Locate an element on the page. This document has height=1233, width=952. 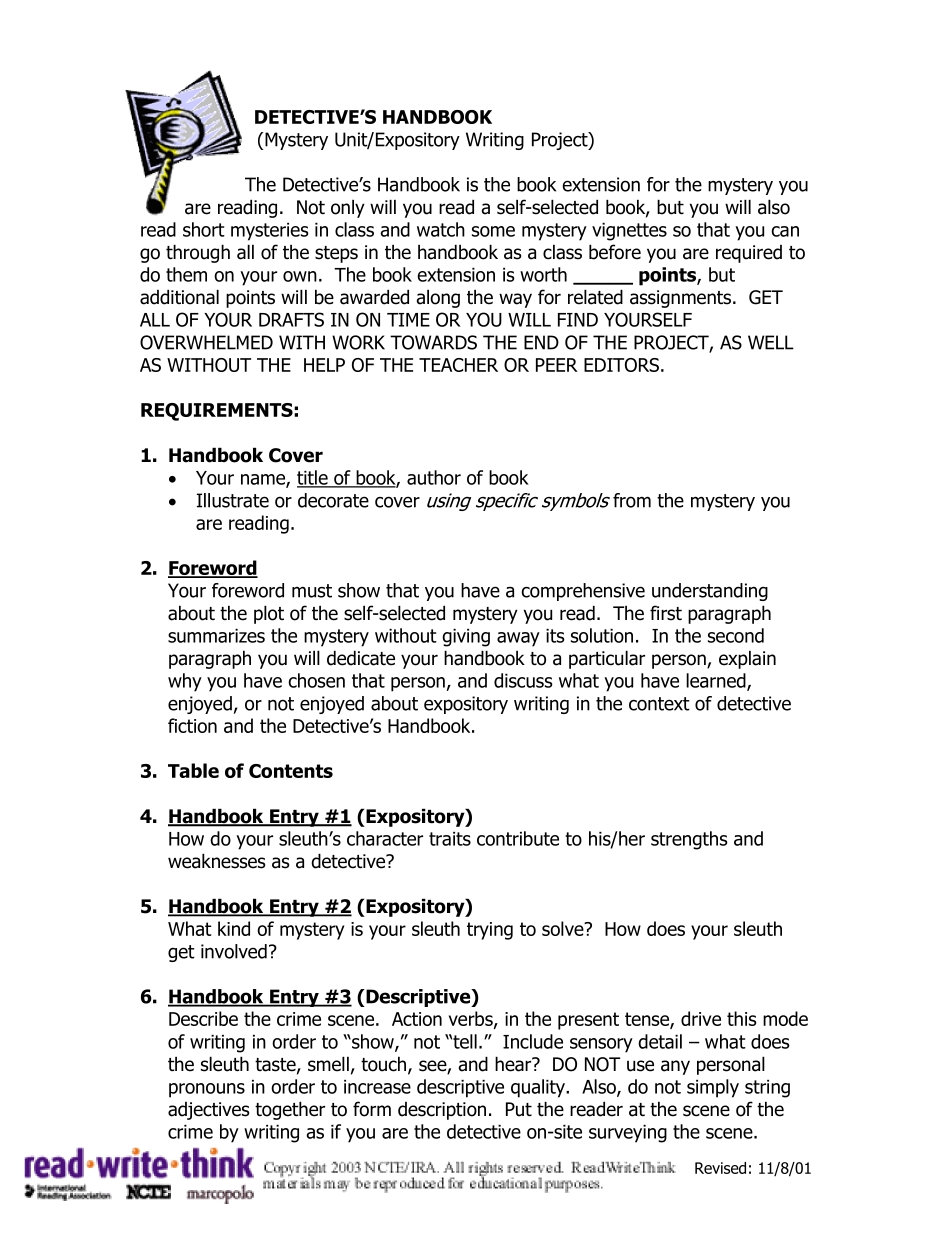
required is located at coordinates (749, 254).
